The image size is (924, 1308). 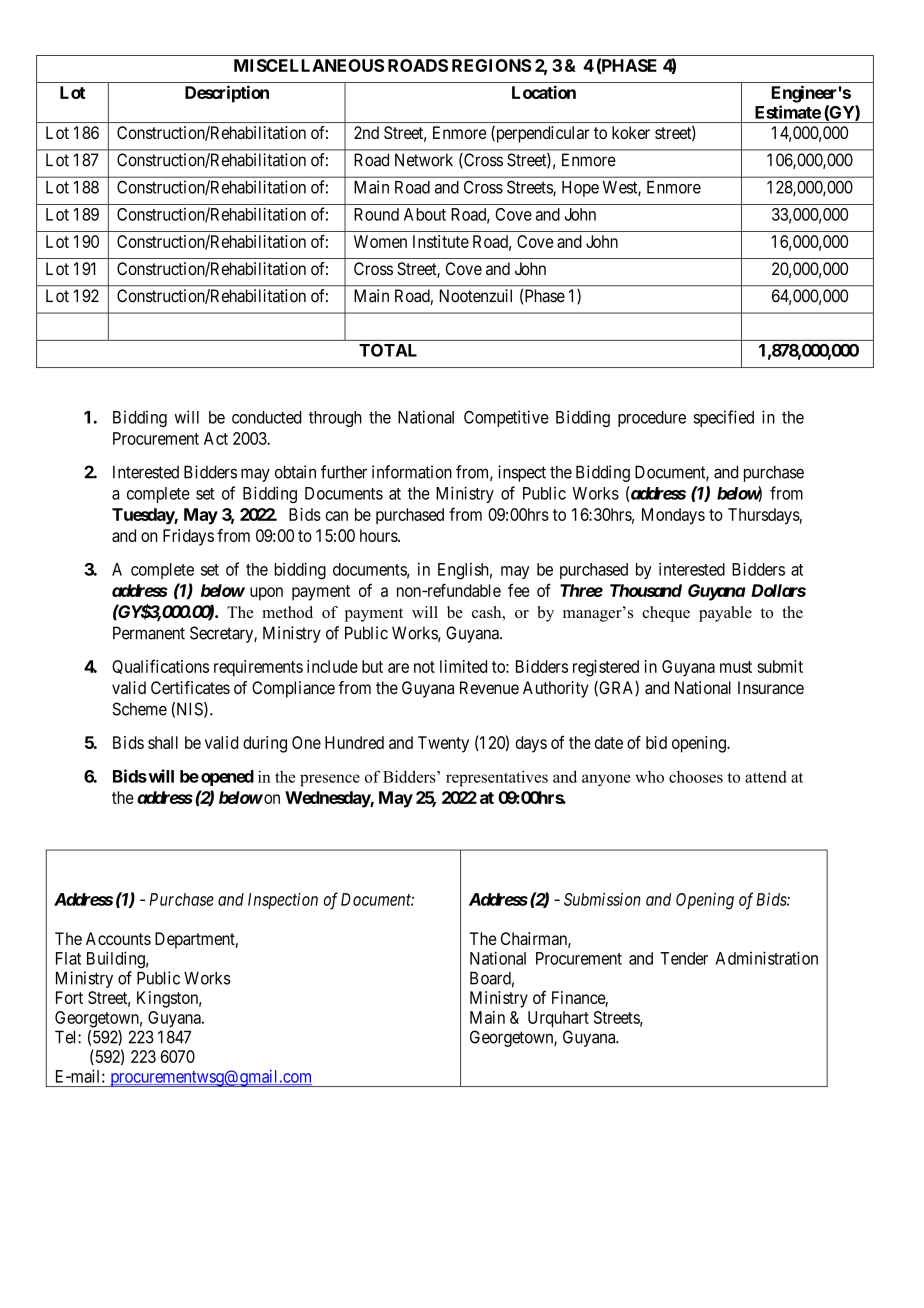 What do you see at coordinates (267, 417) in the page?
I see `conducted` at bounding box center [267, 417].
